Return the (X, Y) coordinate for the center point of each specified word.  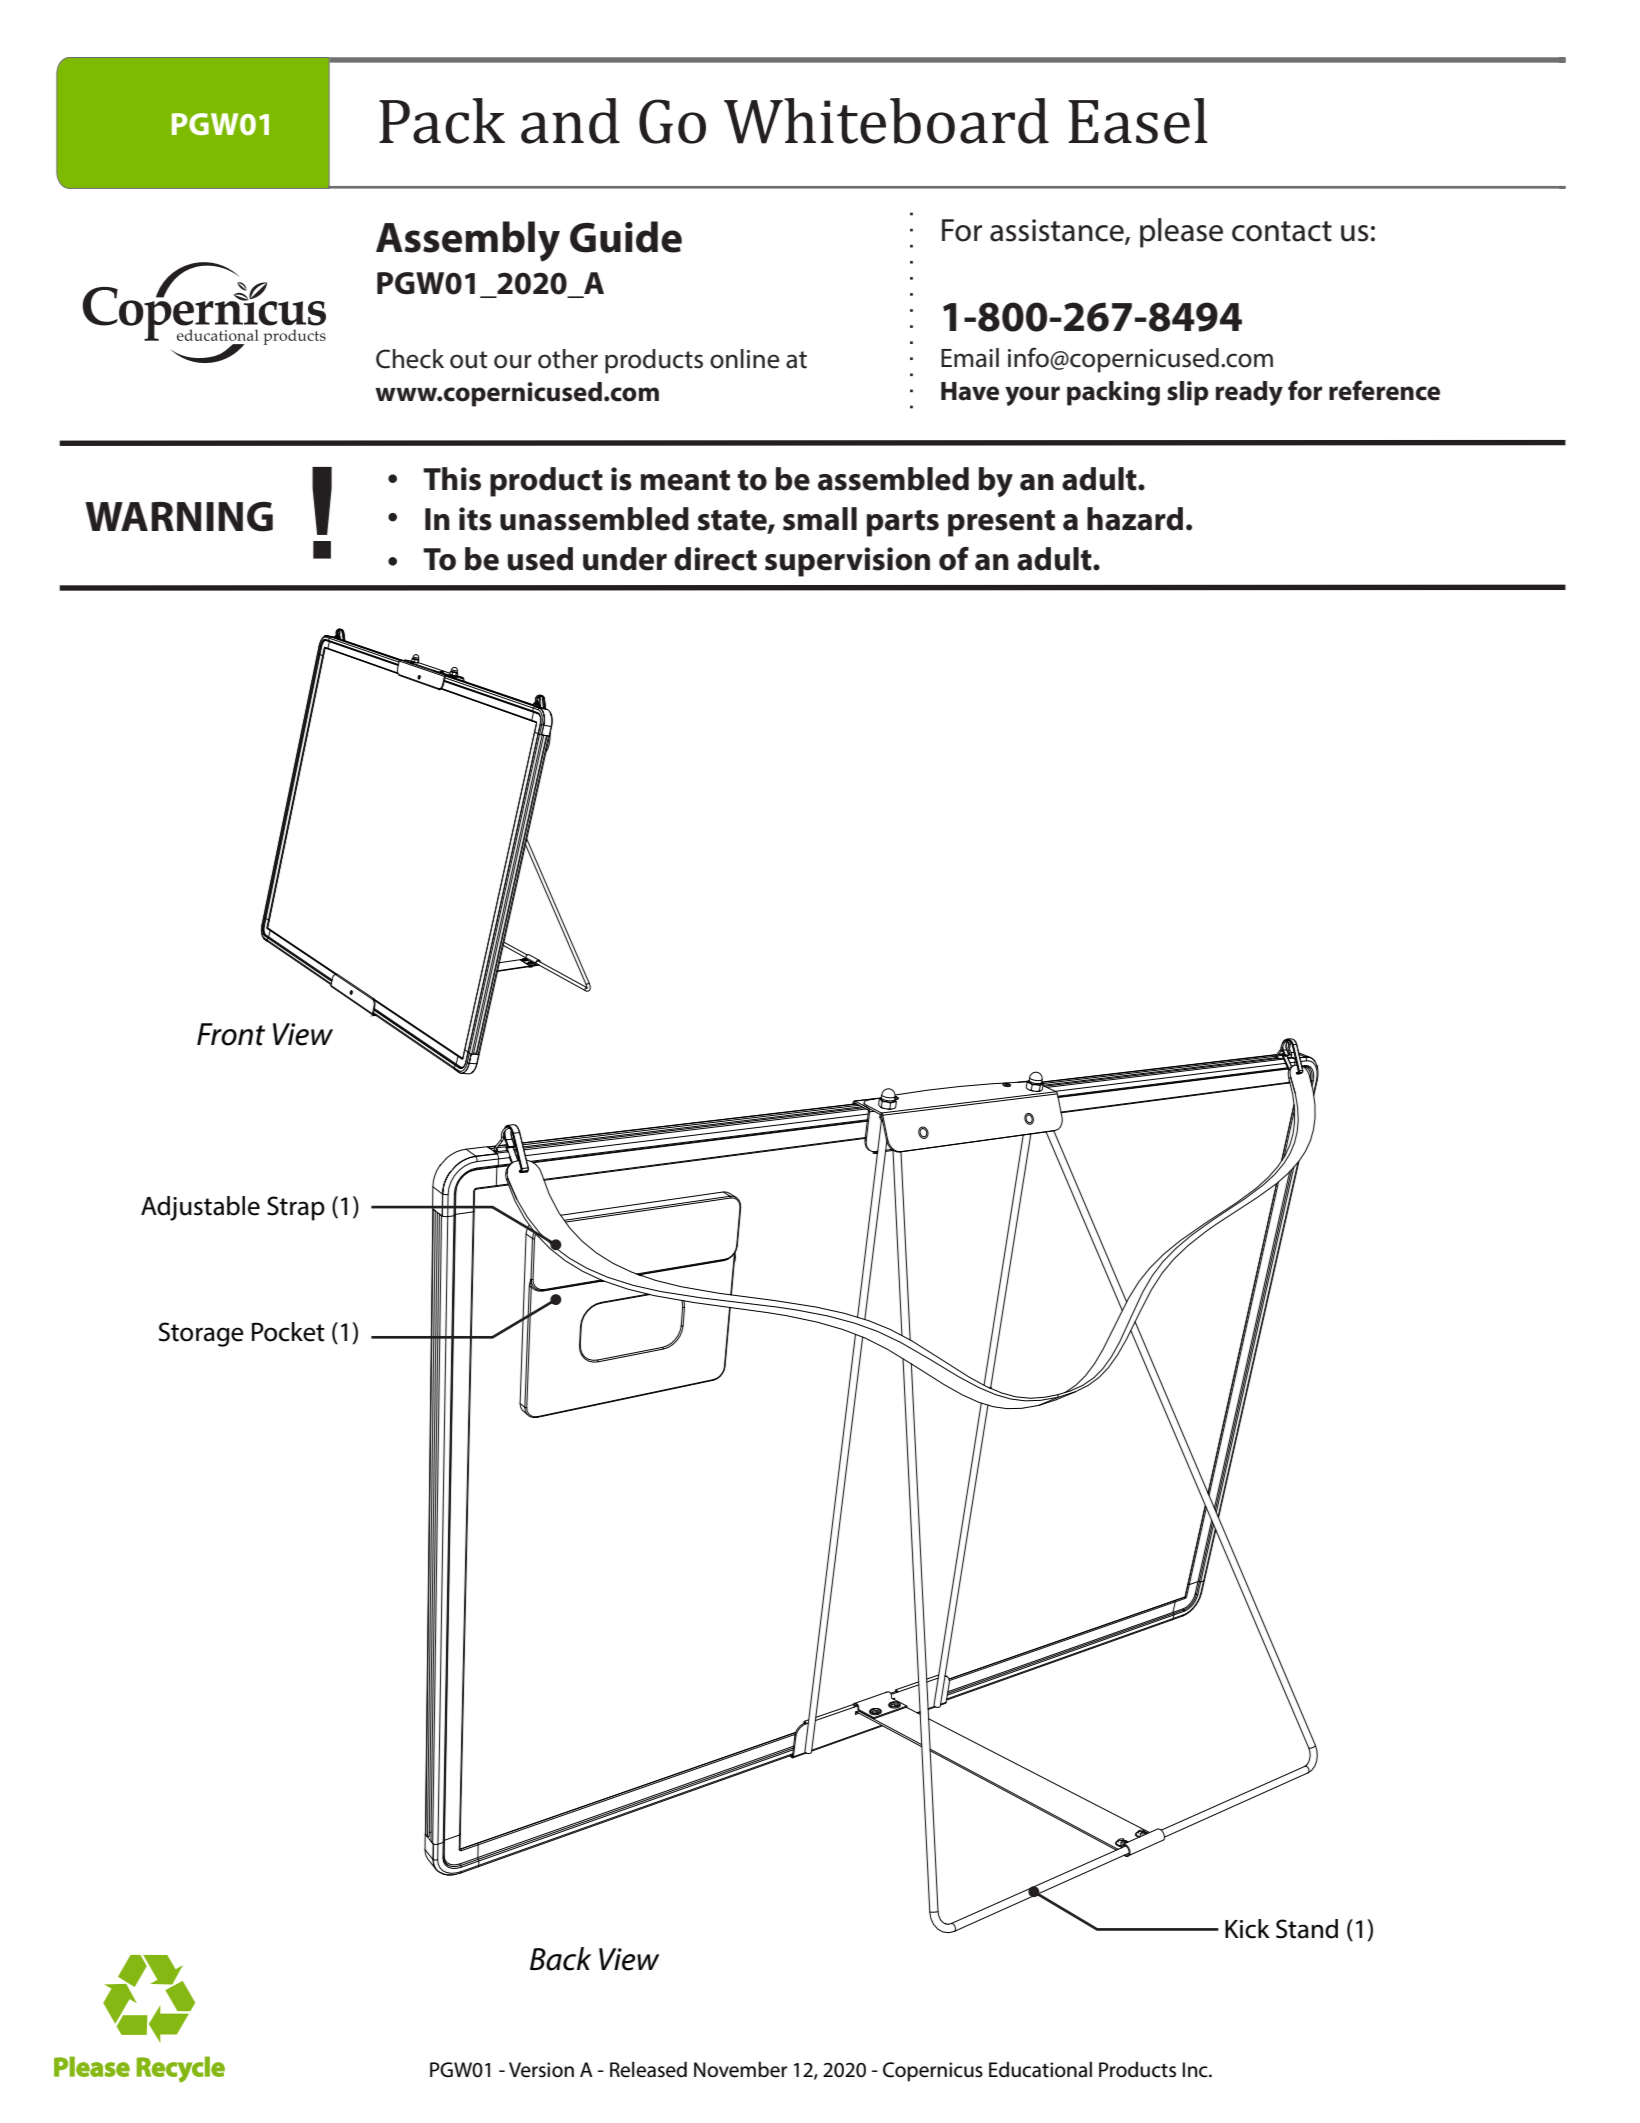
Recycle (180, 2069)
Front (231, 1034)
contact (1282, 231)
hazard (1135, 519)
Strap (296, 1208)
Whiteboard (886, 121)
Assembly (468, 241)
